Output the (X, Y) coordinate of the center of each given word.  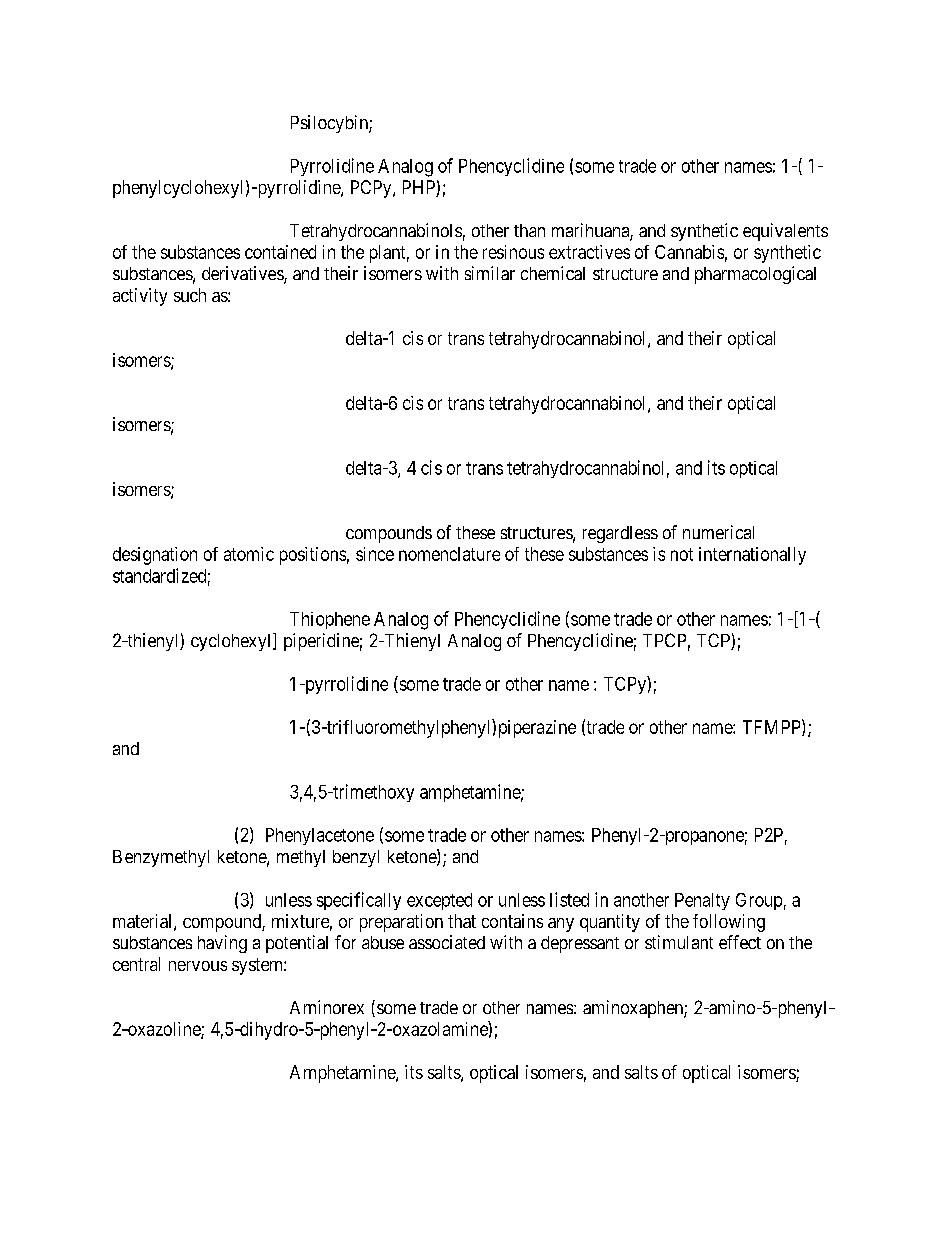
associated (447, 942)
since (375, 554)
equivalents (785, 232)
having (222, 944)
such (190, 295)
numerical (718, 532)
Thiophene (330, 620)
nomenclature (449, 554)
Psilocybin (330, 124)
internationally (752, 556)
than (529, 230)
